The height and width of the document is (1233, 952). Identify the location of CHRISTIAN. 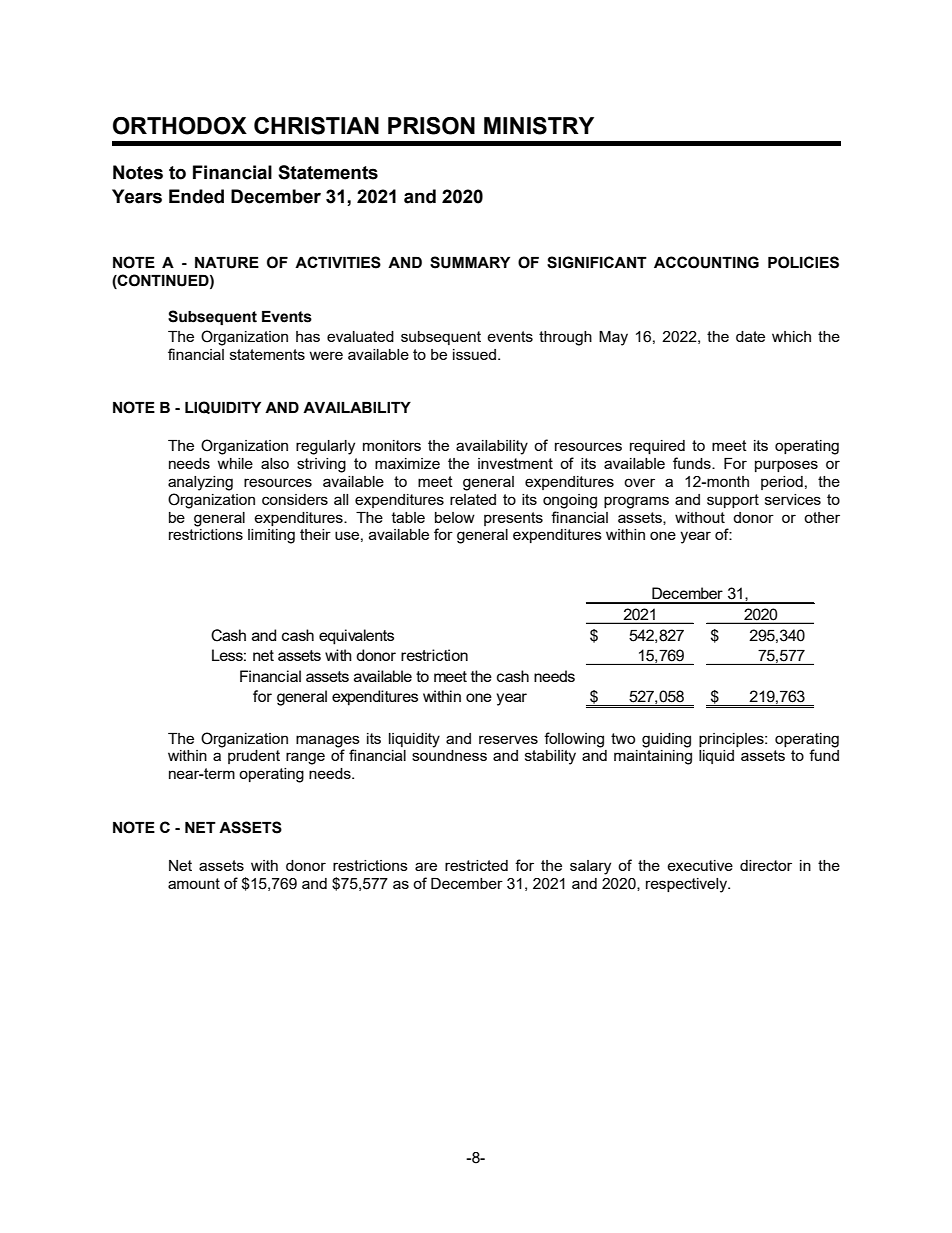
(316, 126).
